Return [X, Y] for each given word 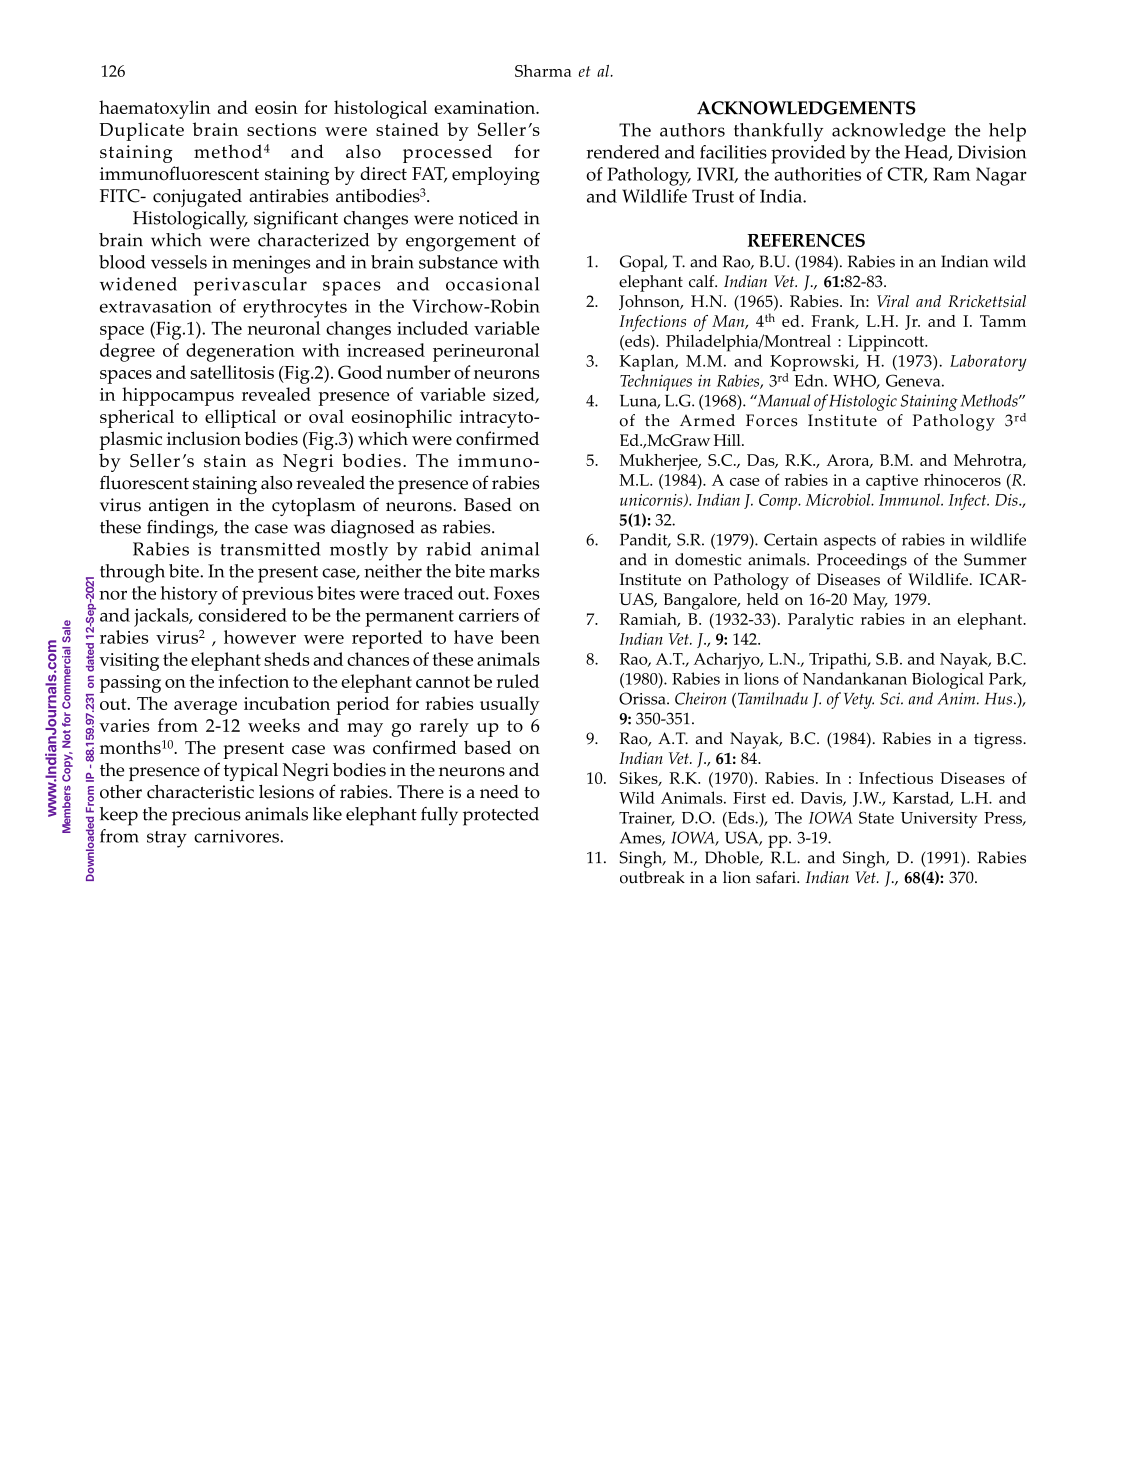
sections [281, 129]
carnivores [237, 836]
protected [501, 816]
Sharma [543, 71]
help [1007, 132]
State [876, 817]
